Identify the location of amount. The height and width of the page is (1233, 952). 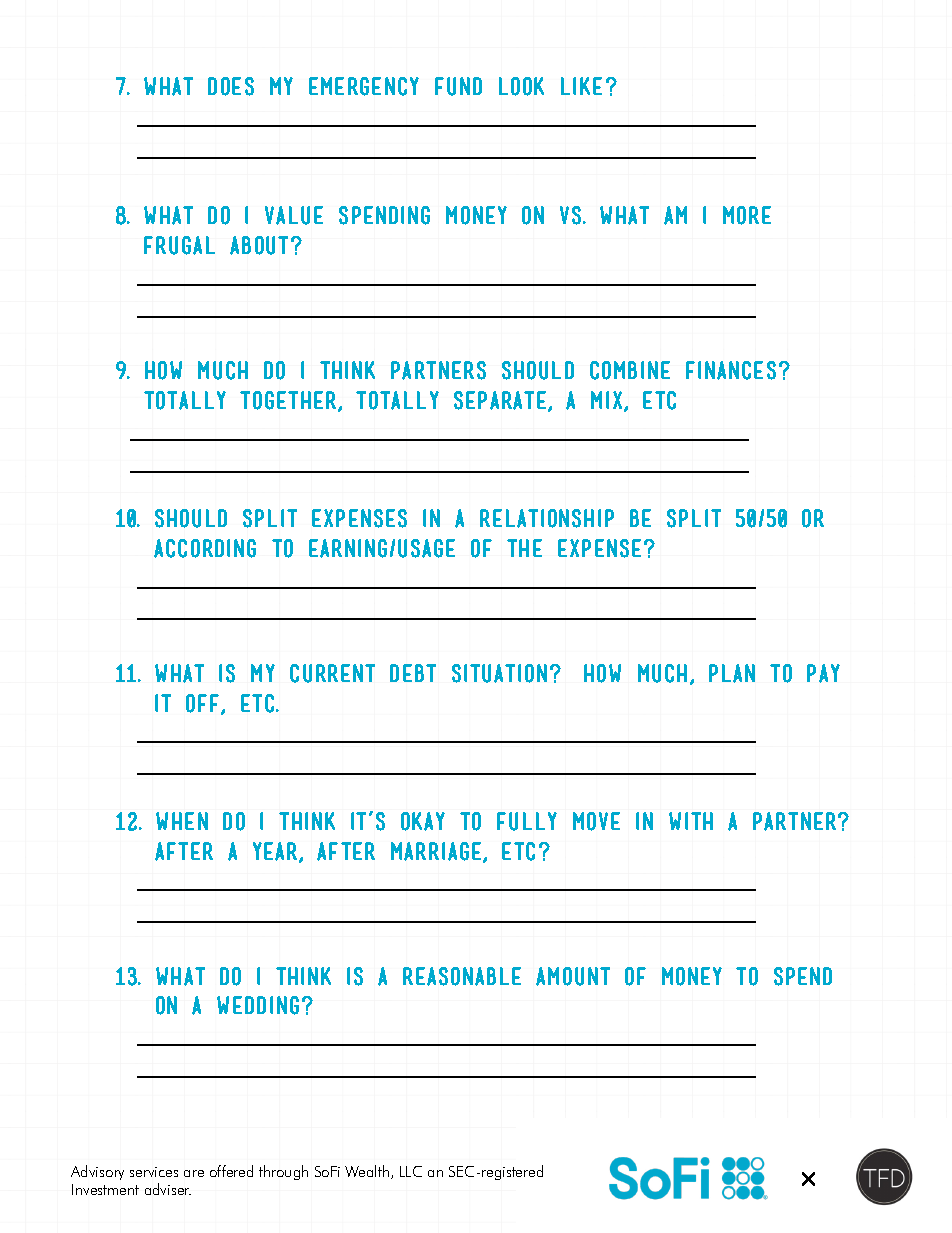
(573, 976).
